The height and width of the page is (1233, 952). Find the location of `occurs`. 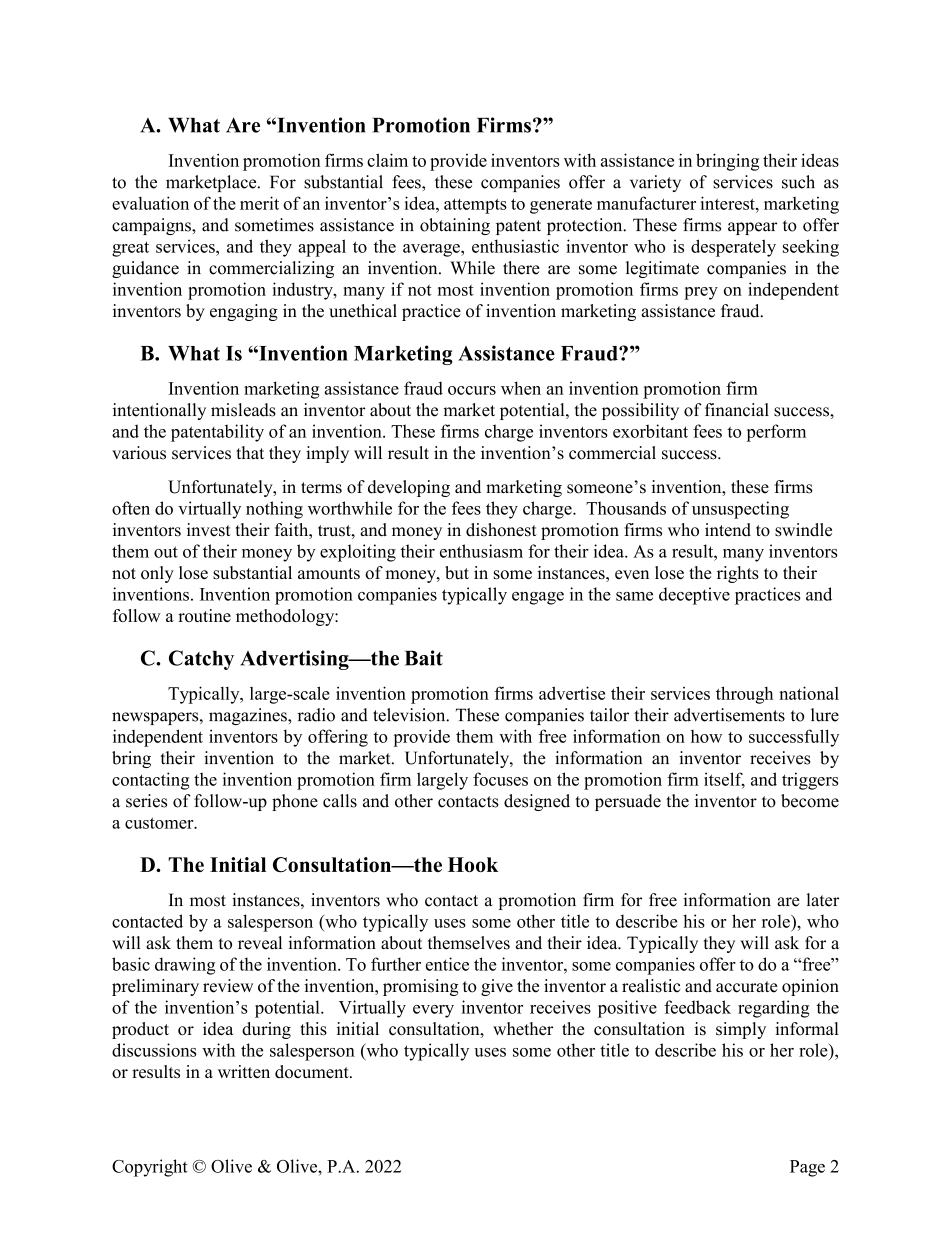

occurs is located at coordinates (472, 390).
